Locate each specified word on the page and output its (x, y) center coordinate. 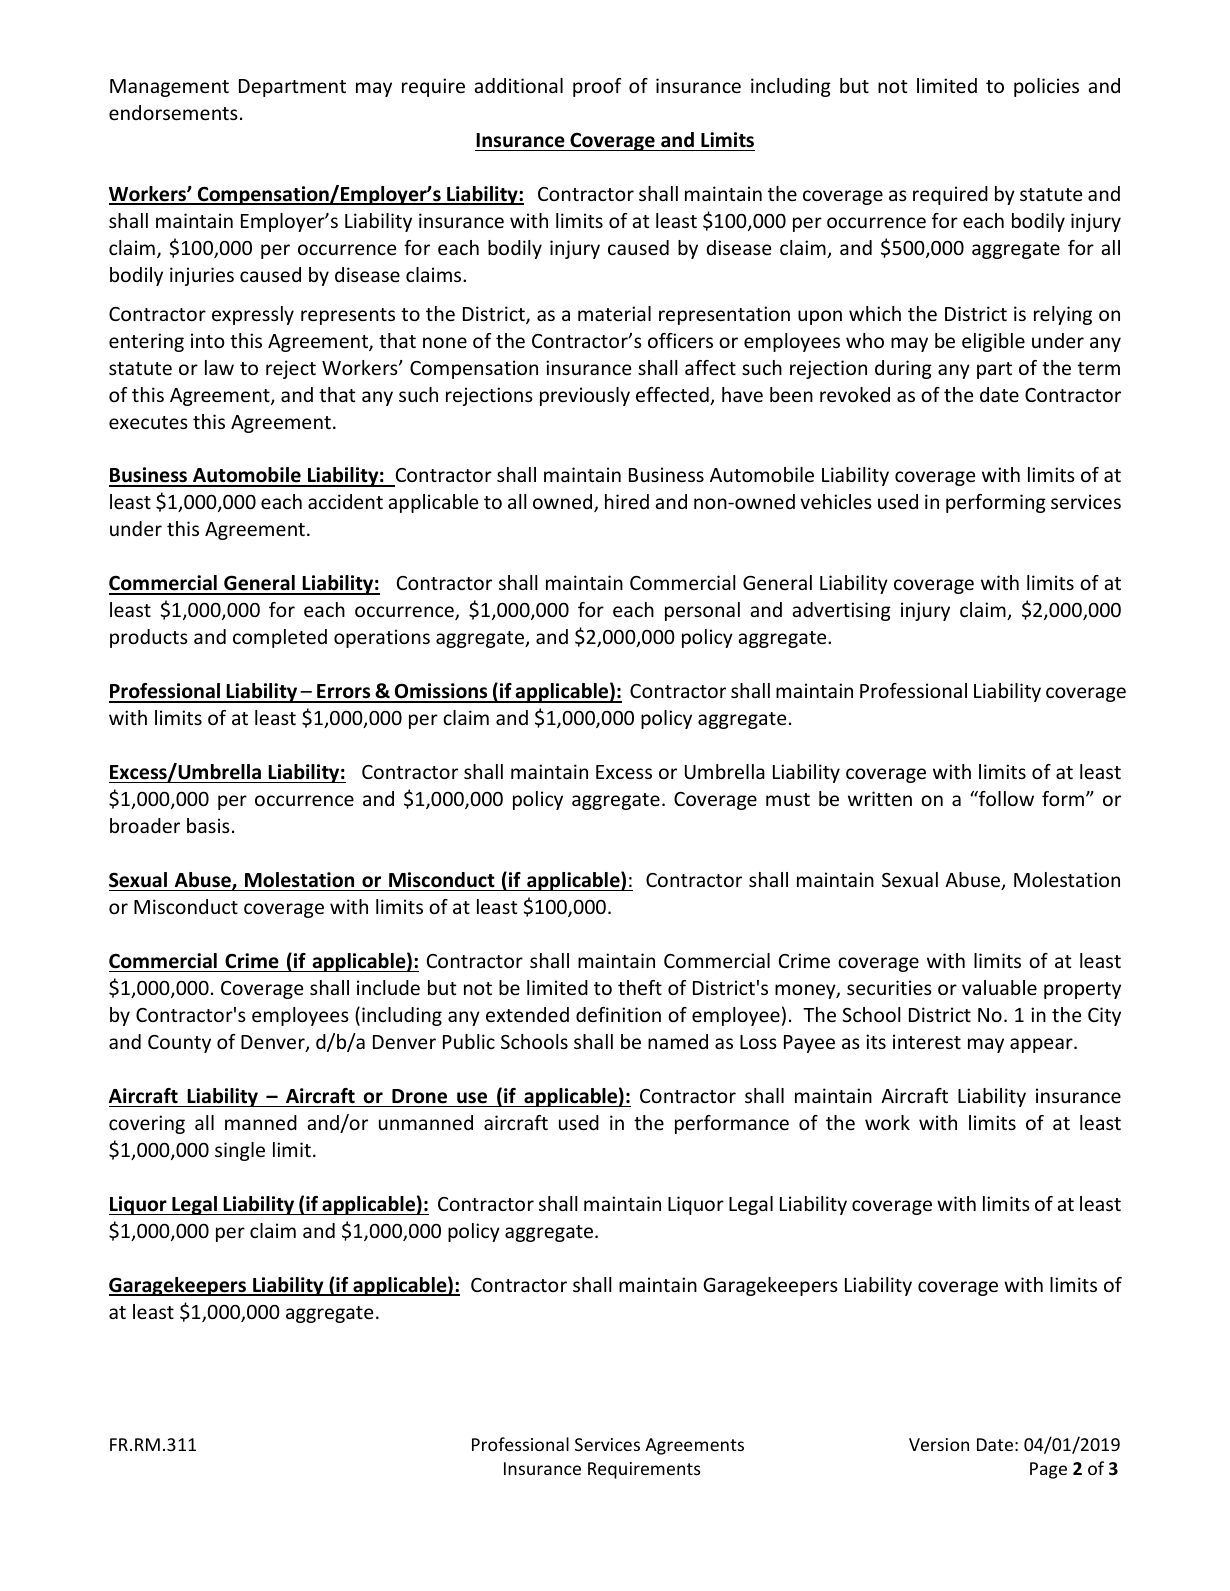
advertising (841, 611)
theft (640, 987)
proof (597, 87)
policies (1046, 87)
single (240, 1151)
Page (1048, 1470)
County (179, 1044)
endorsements (173, 112)
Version (939, 1444)
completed (280, 638)
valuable (999, 987)
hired (627, 501)
